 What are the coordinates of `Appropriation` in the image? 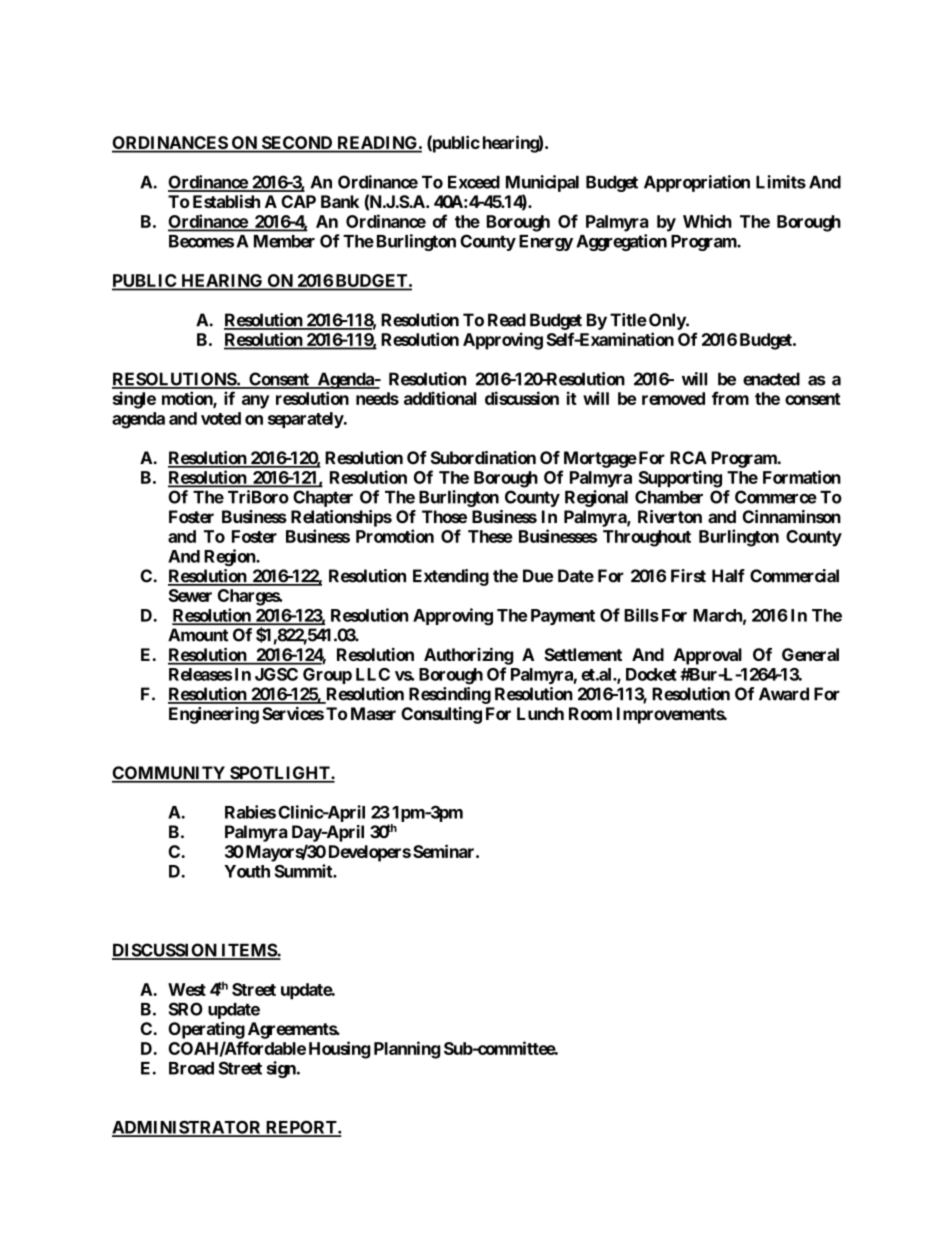 It's located at (697, 183).
